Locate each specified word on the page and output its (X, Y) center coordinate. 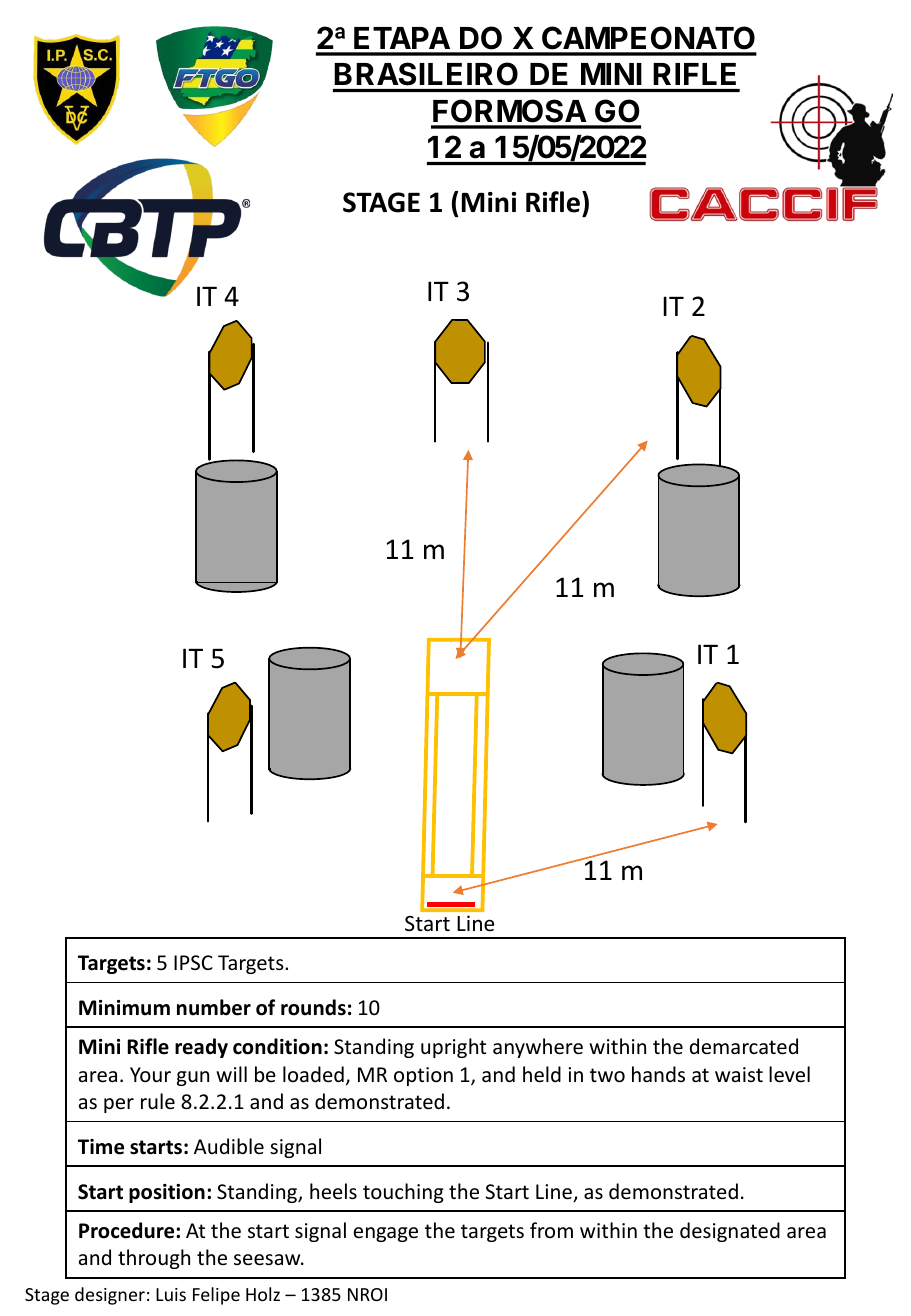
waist (739, 1074)
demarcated (744, 1046)
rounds (313, 1007)
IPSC (193, 962)
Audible (229, 1146)
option (423, 1076)
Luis (171, 1294)
